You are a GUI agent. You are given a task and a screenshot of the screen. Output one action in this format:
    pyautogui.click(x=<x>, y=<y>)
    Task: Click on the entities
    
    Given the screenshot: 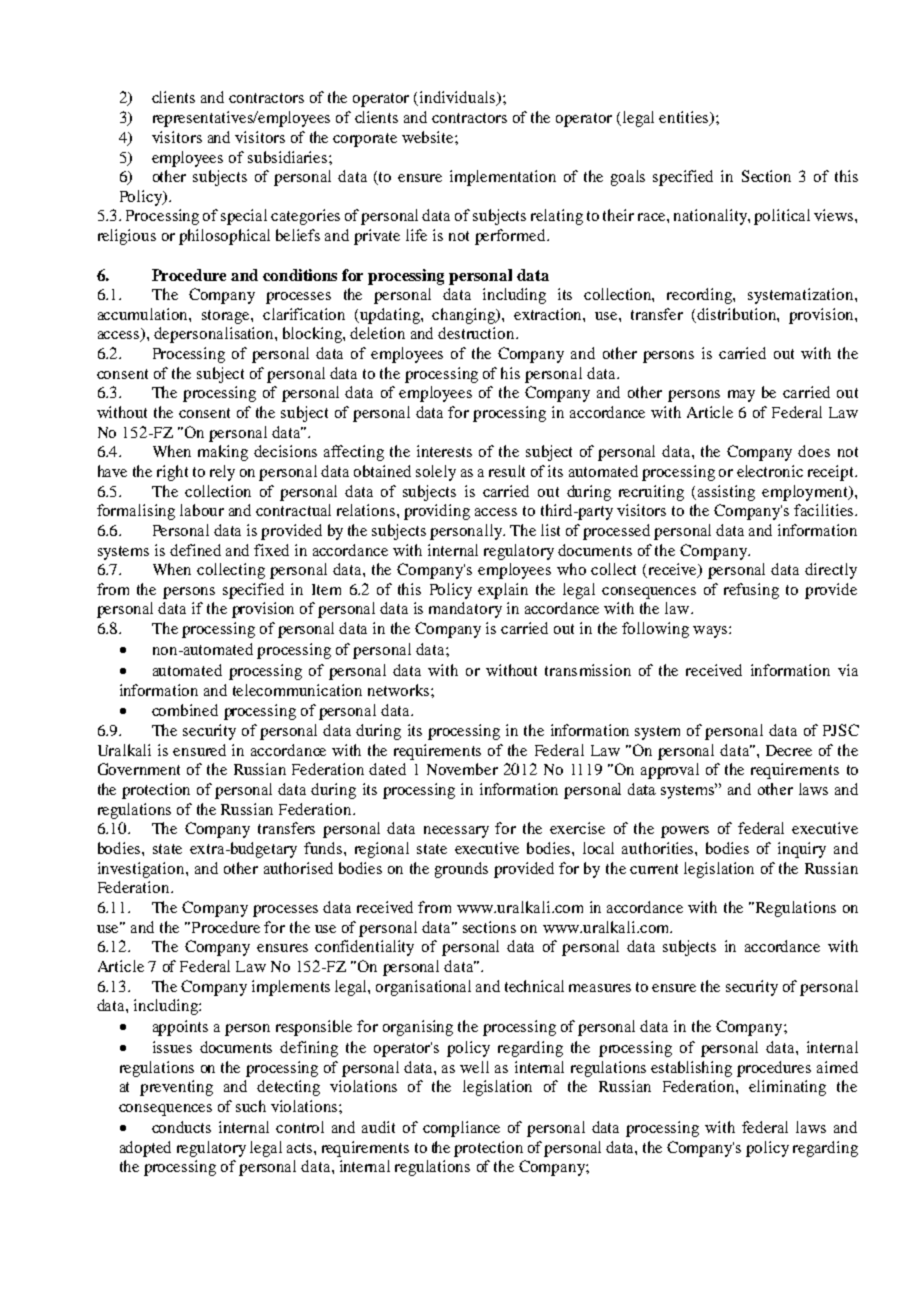 What is the action you would take?
    pyautogui.click(x=685, y=118)
